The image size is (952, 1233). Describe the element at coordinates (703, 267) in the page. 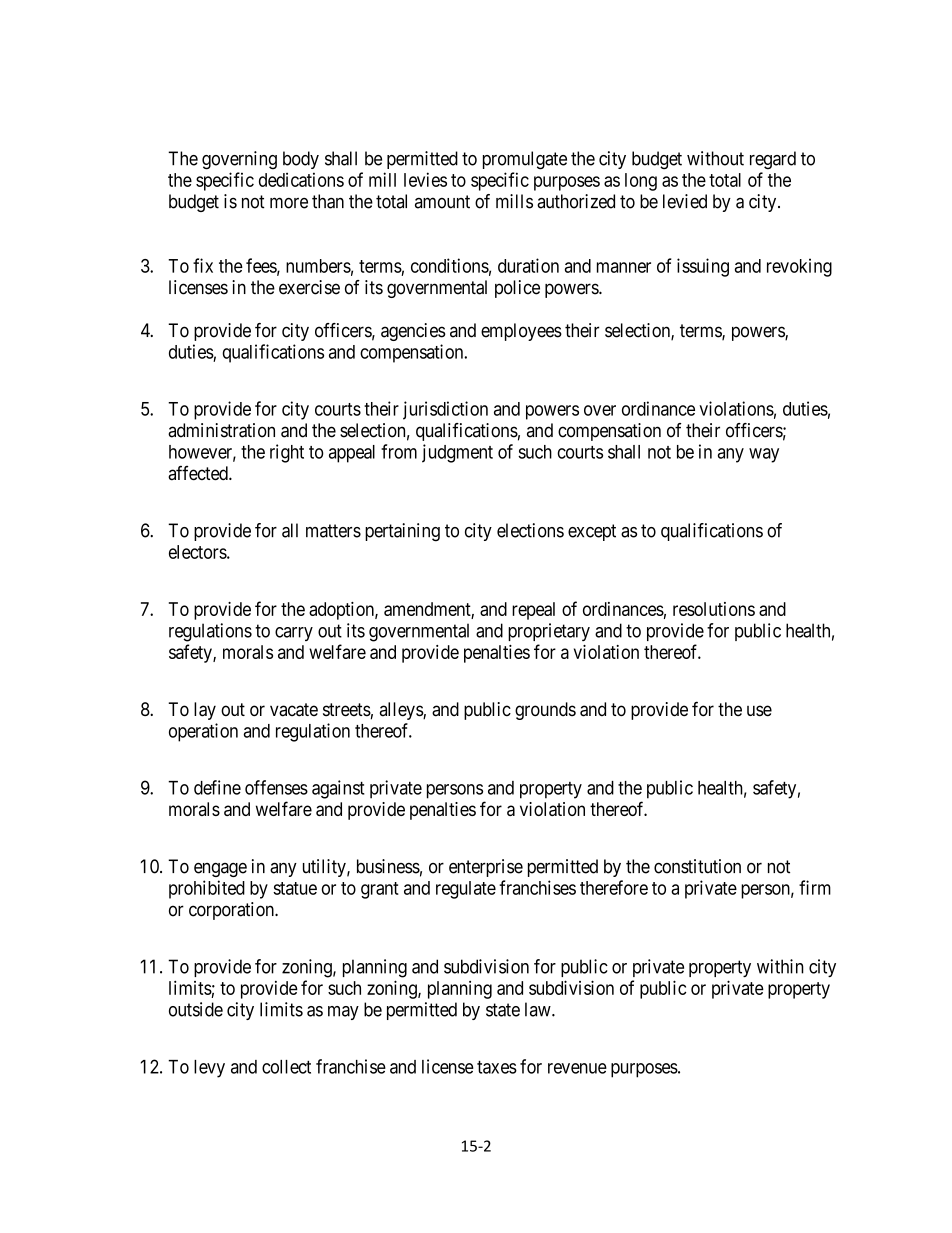

I see `issuing` at that location.
